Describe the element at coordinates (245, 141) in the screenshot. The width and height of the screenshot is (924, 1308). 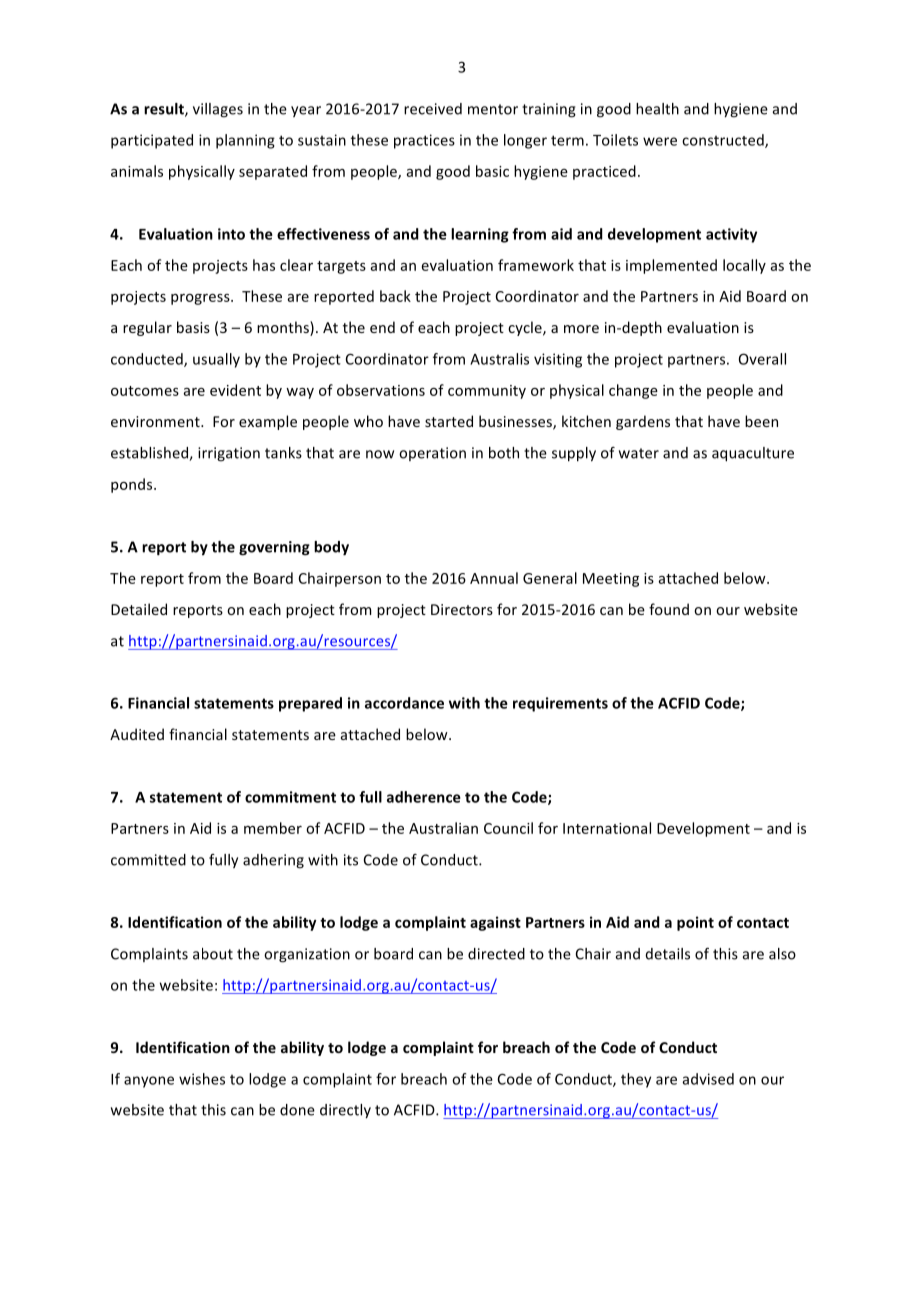
I see `planning` at that location.
